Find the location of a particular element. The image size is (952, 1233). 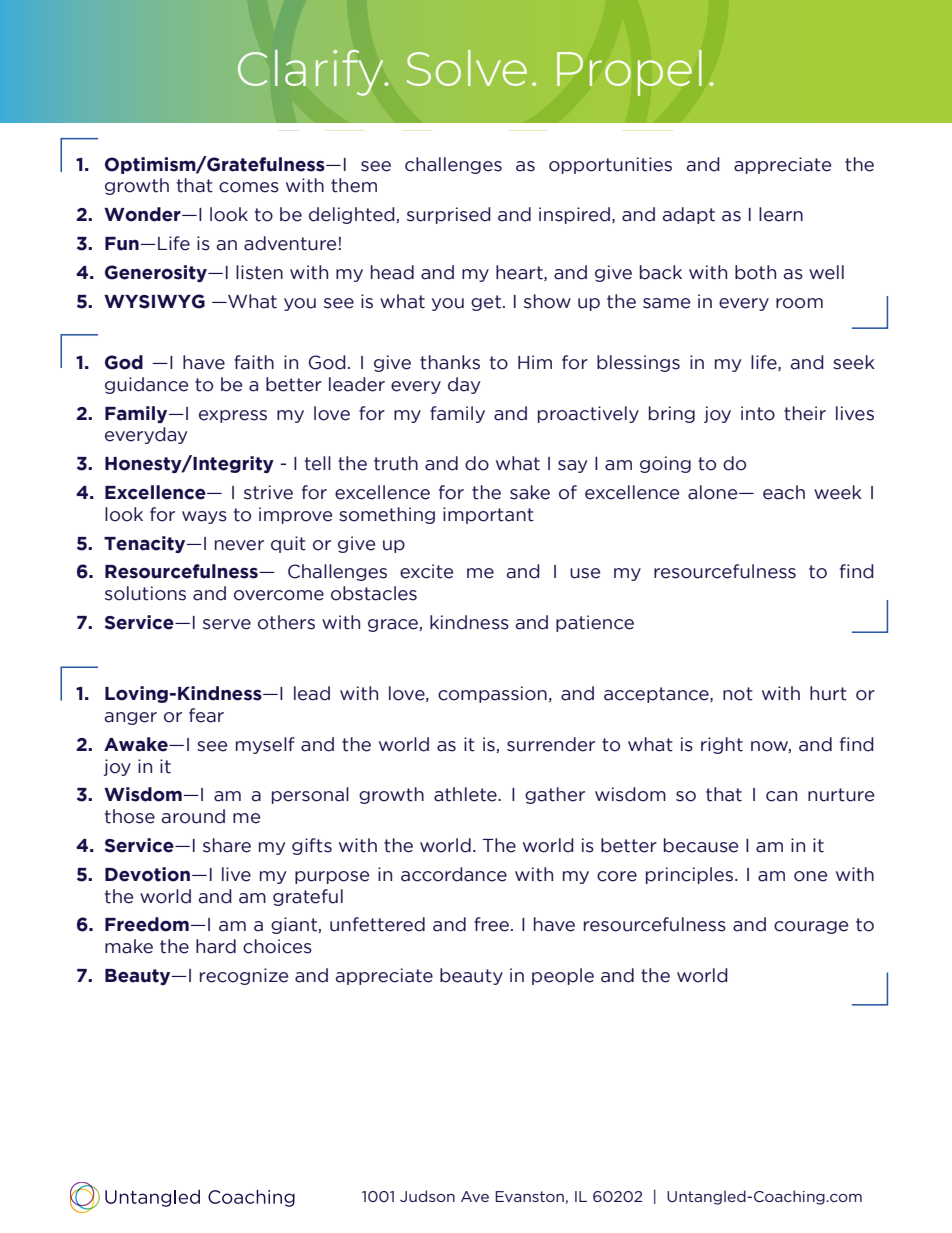

hard is located at coordinates (216, 946).
